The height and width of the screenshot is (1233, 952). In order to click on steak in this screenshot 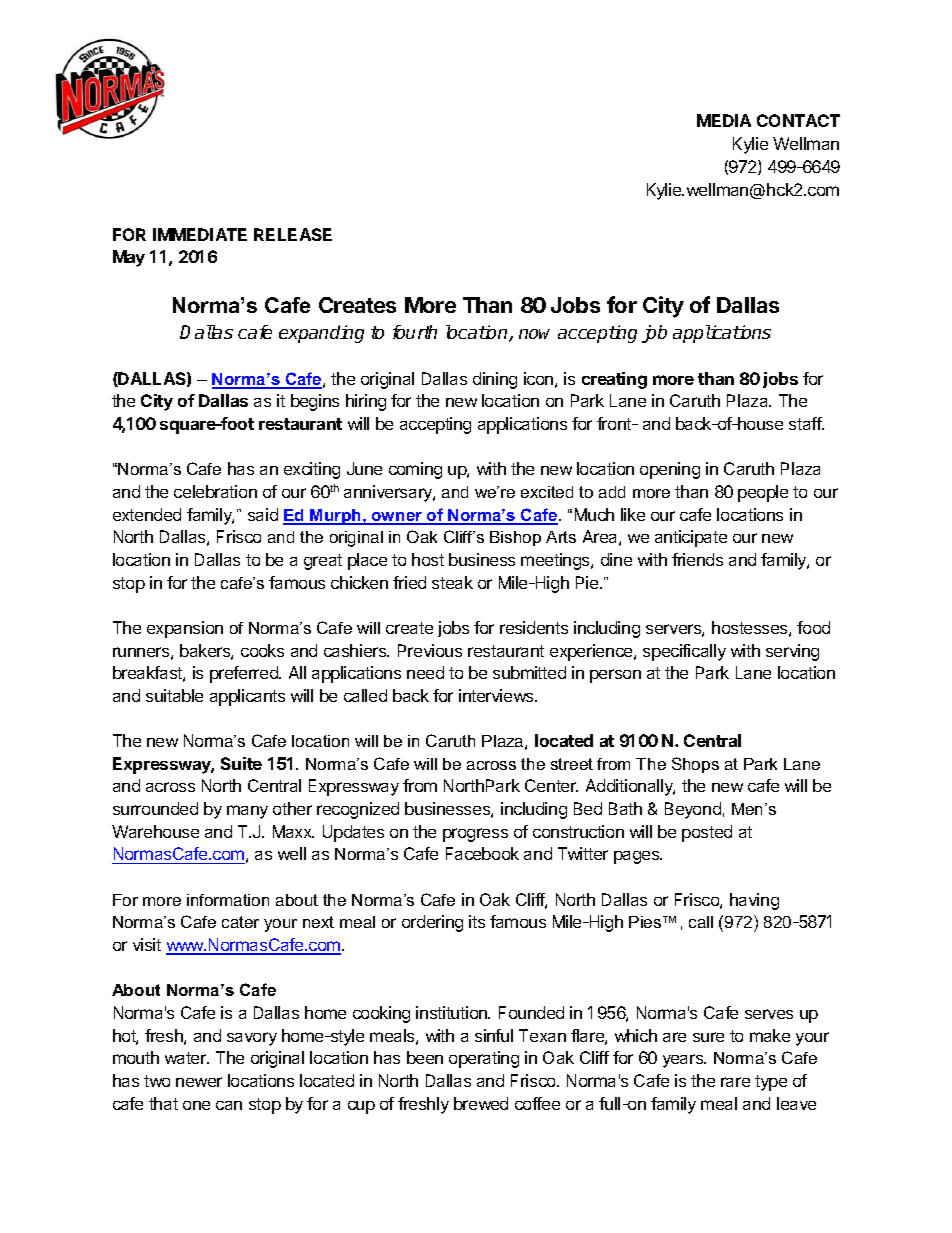, I will do `click(452, 582)`.
